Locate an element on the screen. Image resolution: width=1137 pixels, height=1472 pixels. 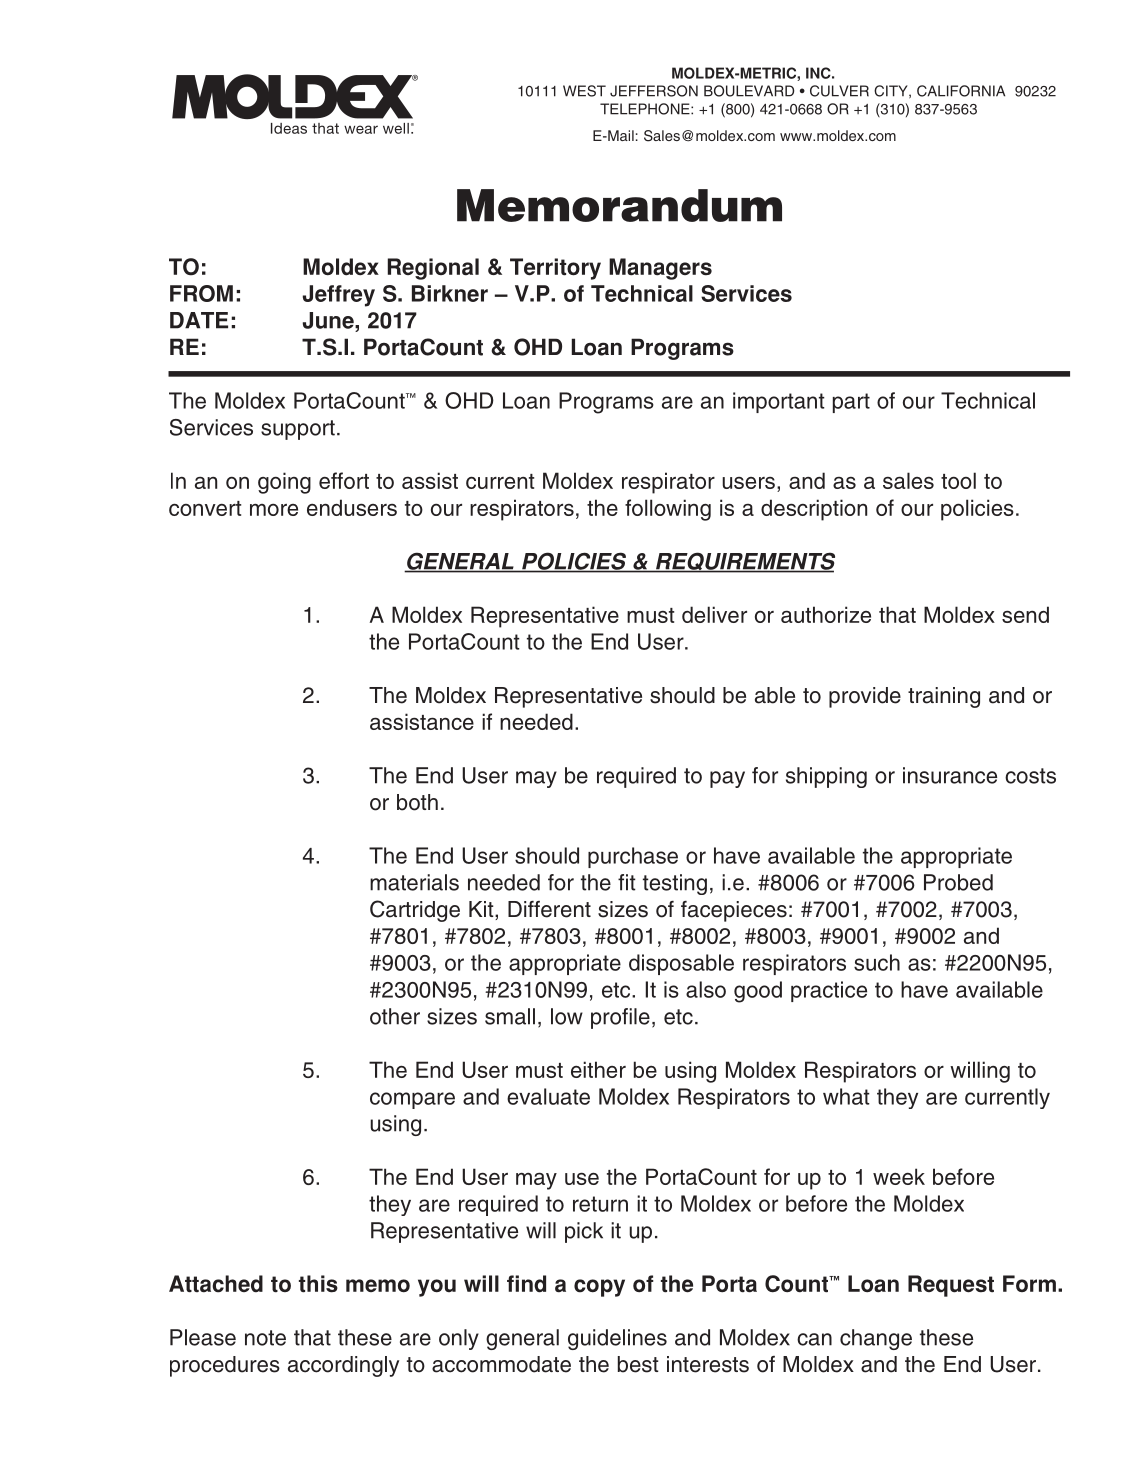
both is located at coordinates (417, 802).
